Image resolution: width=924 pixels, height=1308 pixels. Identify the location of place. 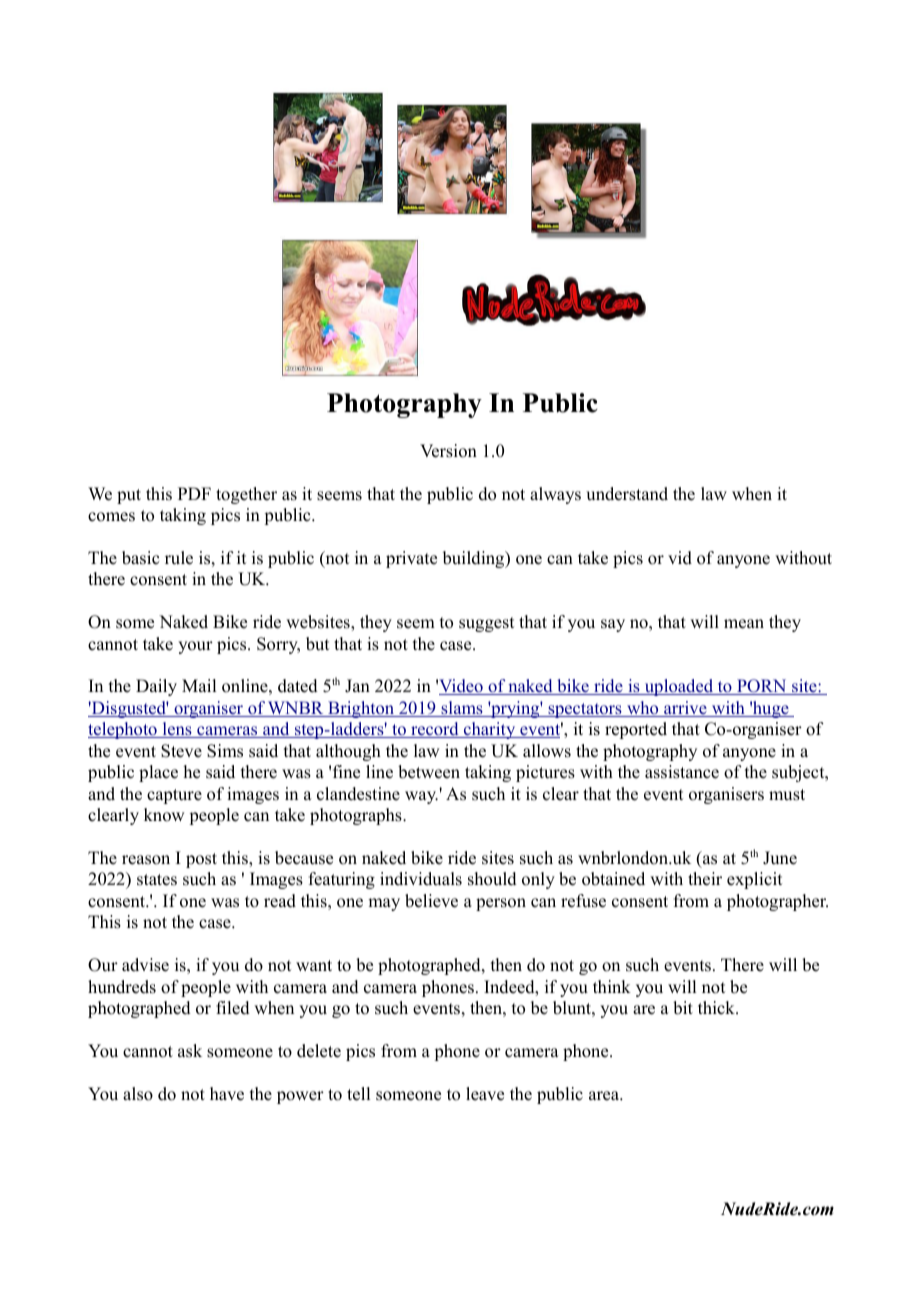
(158, 773).
